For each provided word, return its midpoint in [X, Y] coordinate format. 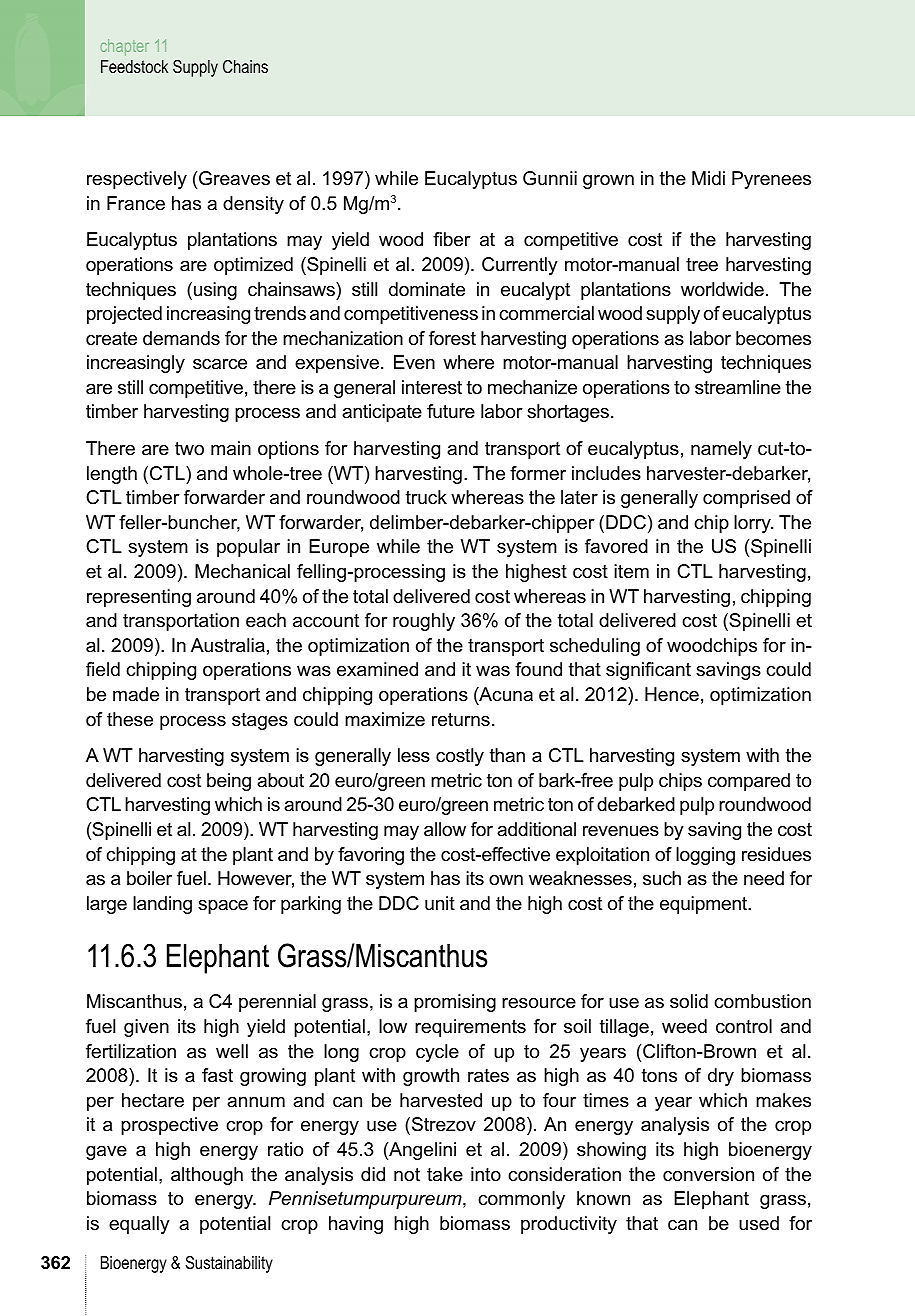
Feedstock [134, 66]
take [445, 1174]
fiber [452, 239]
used [759, 1223]
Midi [708, 178]
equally [139, 1225]
